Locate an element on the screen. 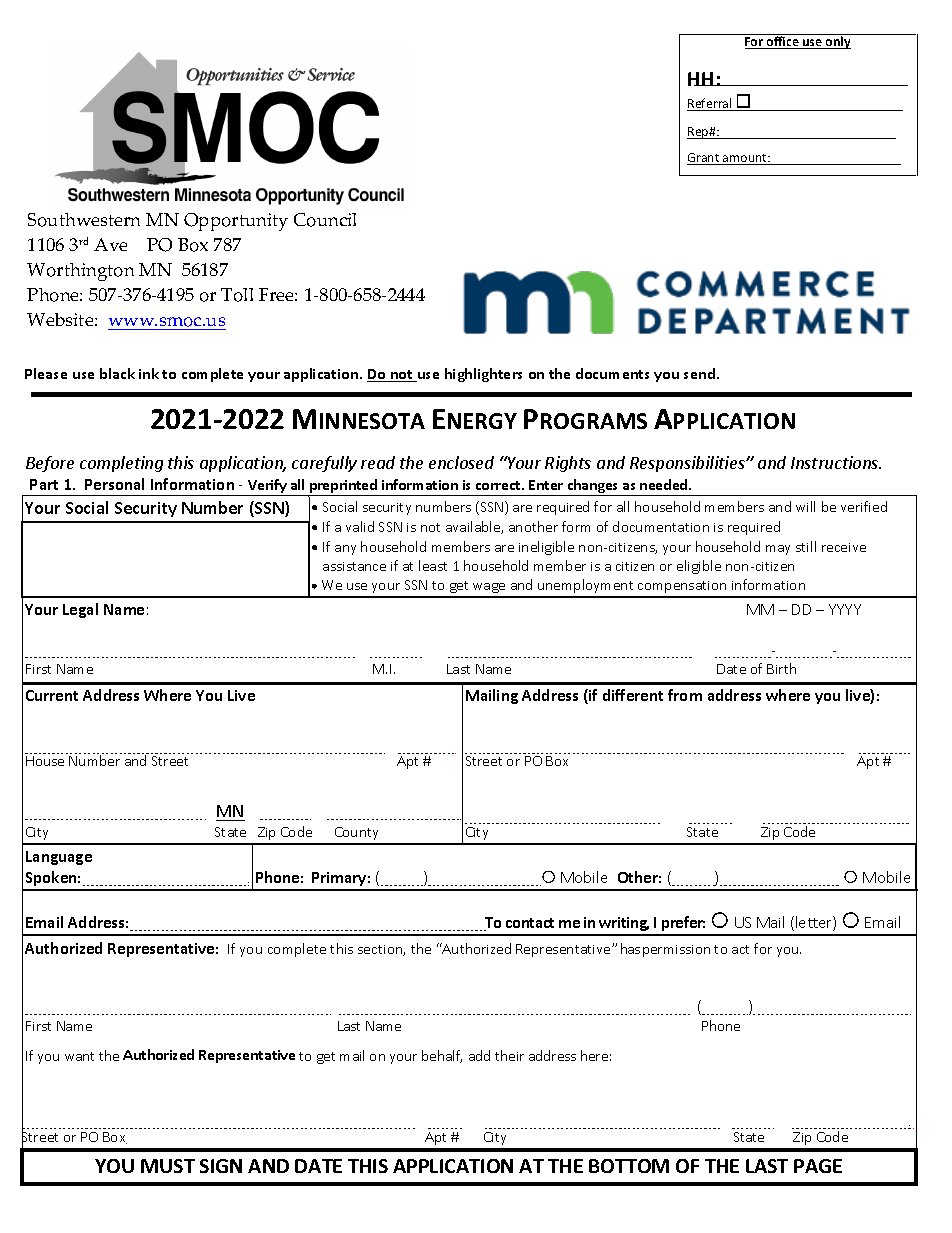  correct is located at coordinates (499, 485).
